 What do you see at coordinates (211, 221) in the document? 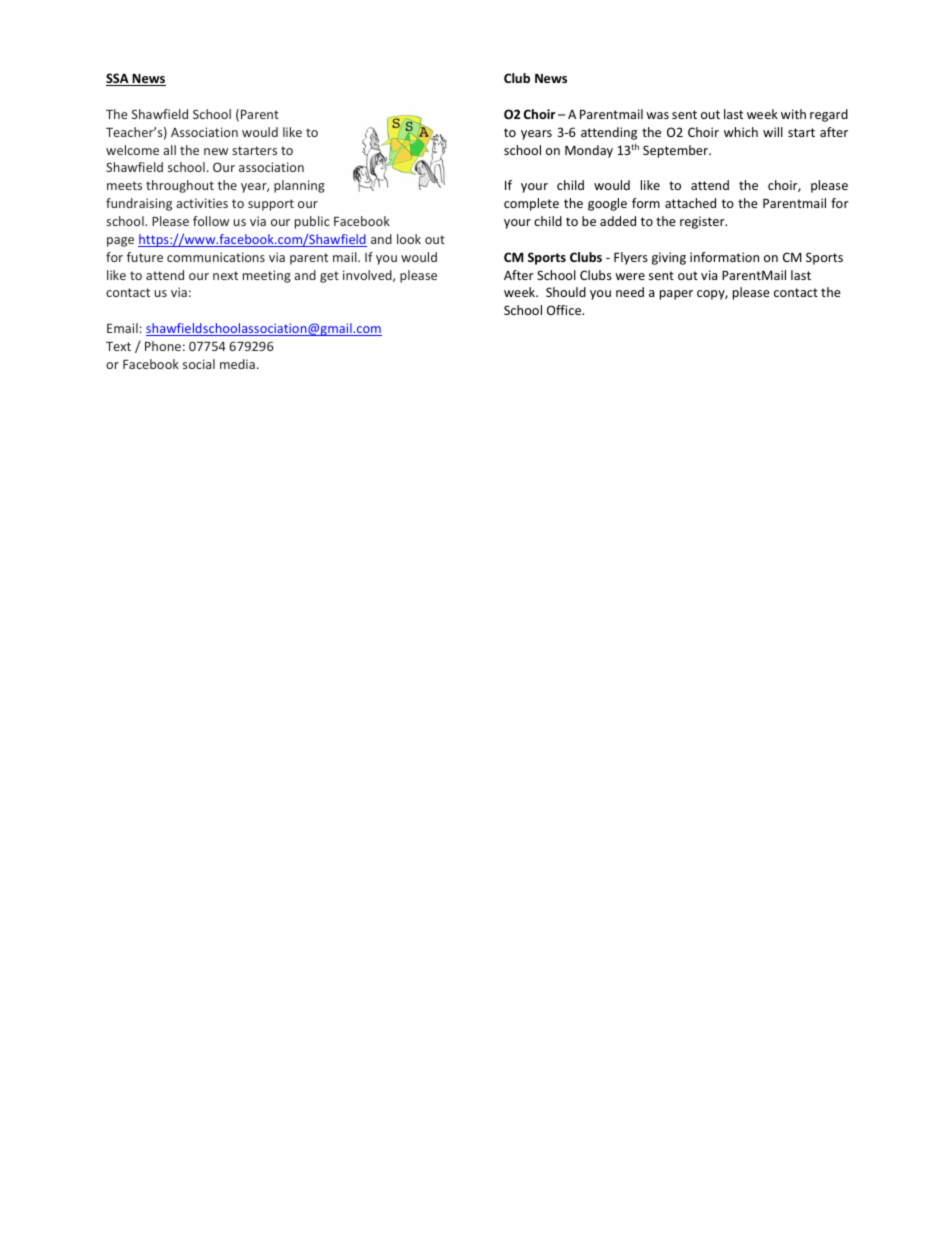
I see `follow` at bounding box center [211, 221].
